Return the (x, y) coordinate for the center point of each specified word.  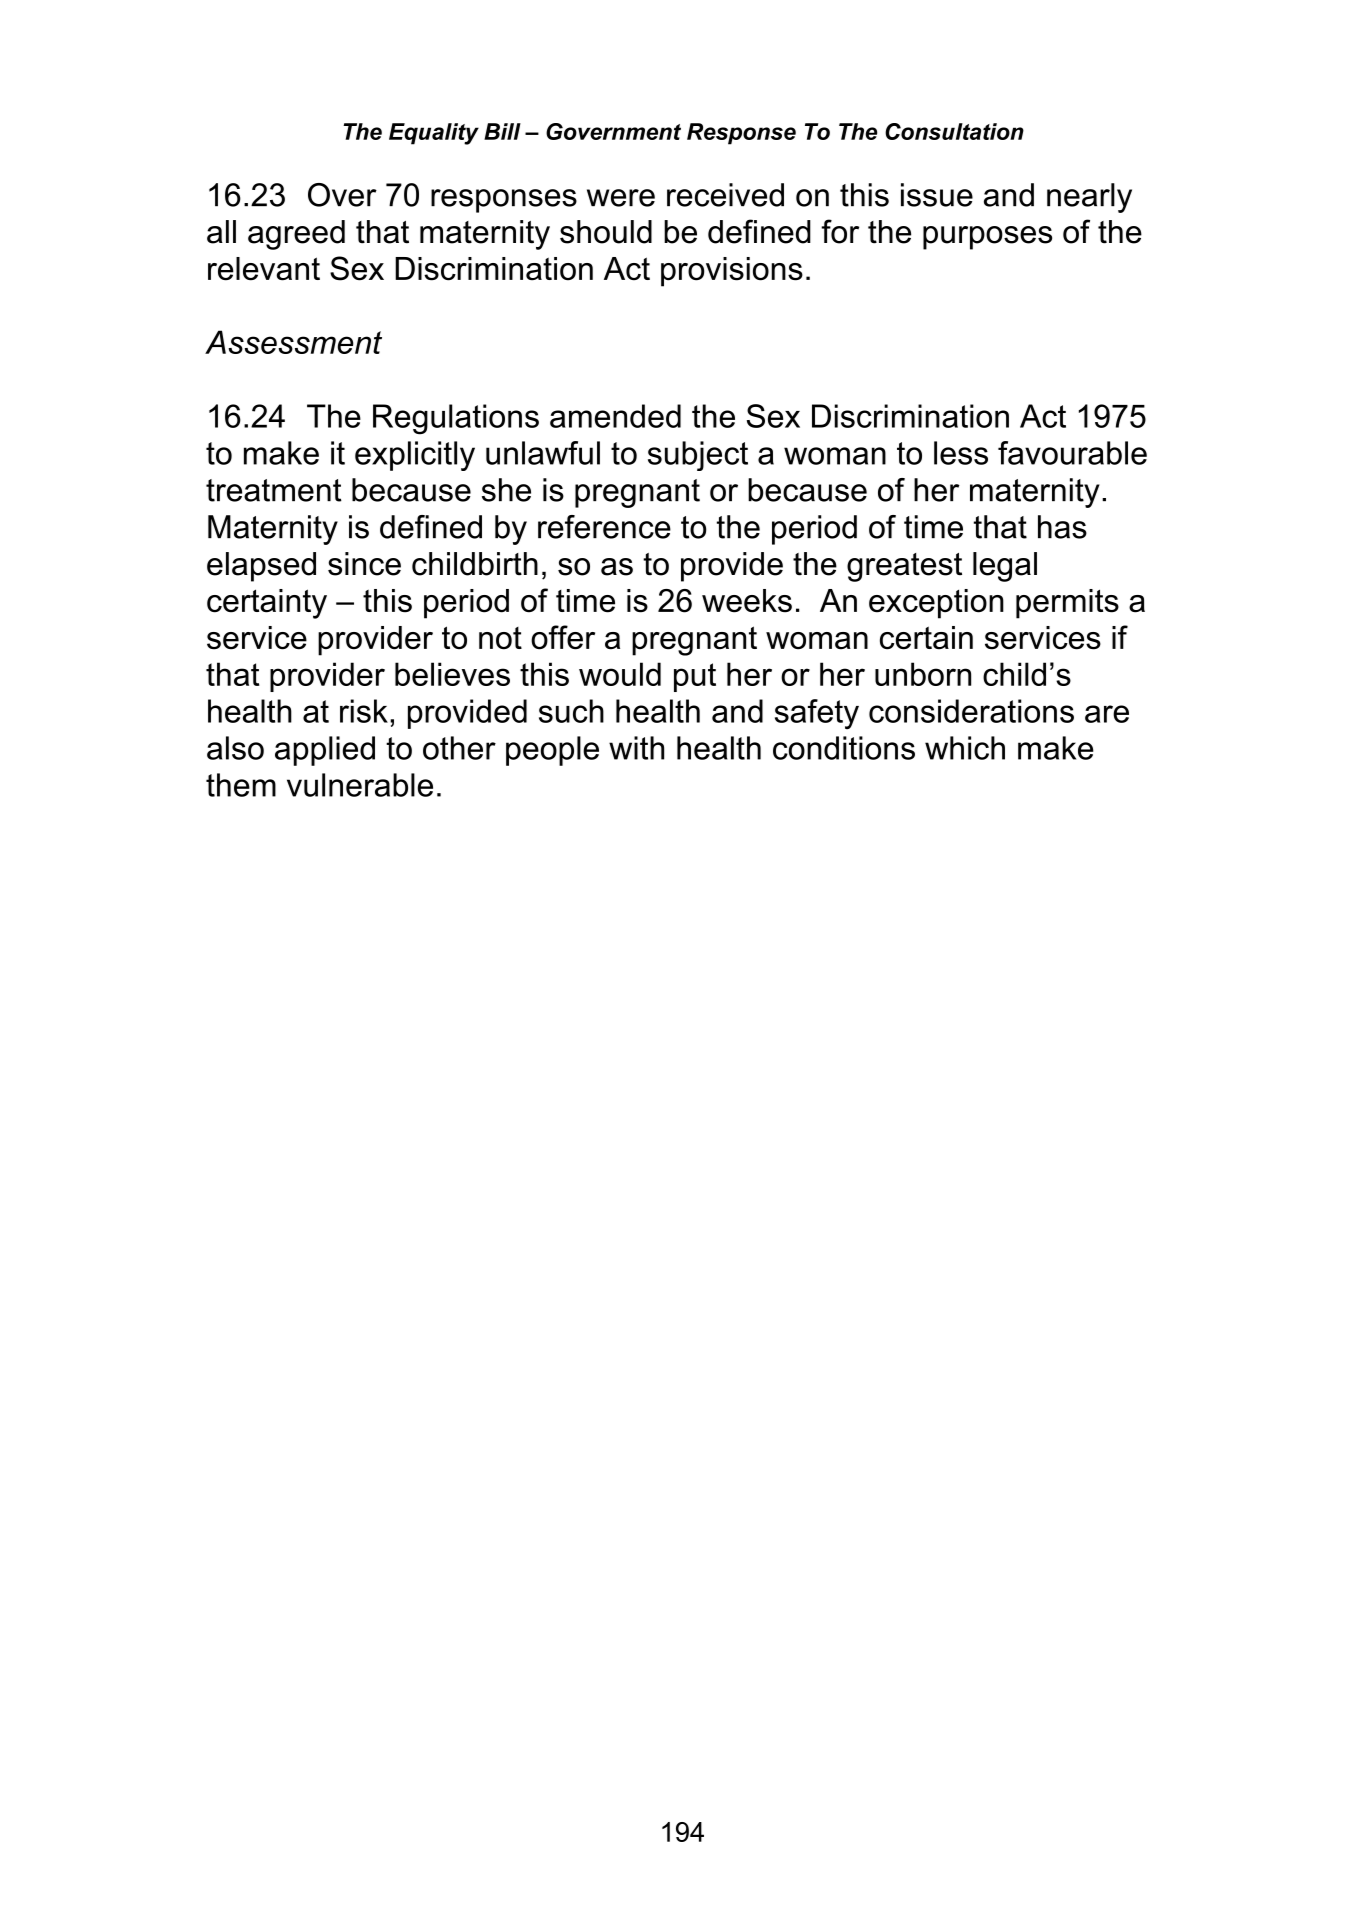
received (725, 195)
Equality (434, 134)
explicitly (415, 456)
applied (325, 751)
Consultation (954, 131)
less (961, 453)
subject (698, 456)
